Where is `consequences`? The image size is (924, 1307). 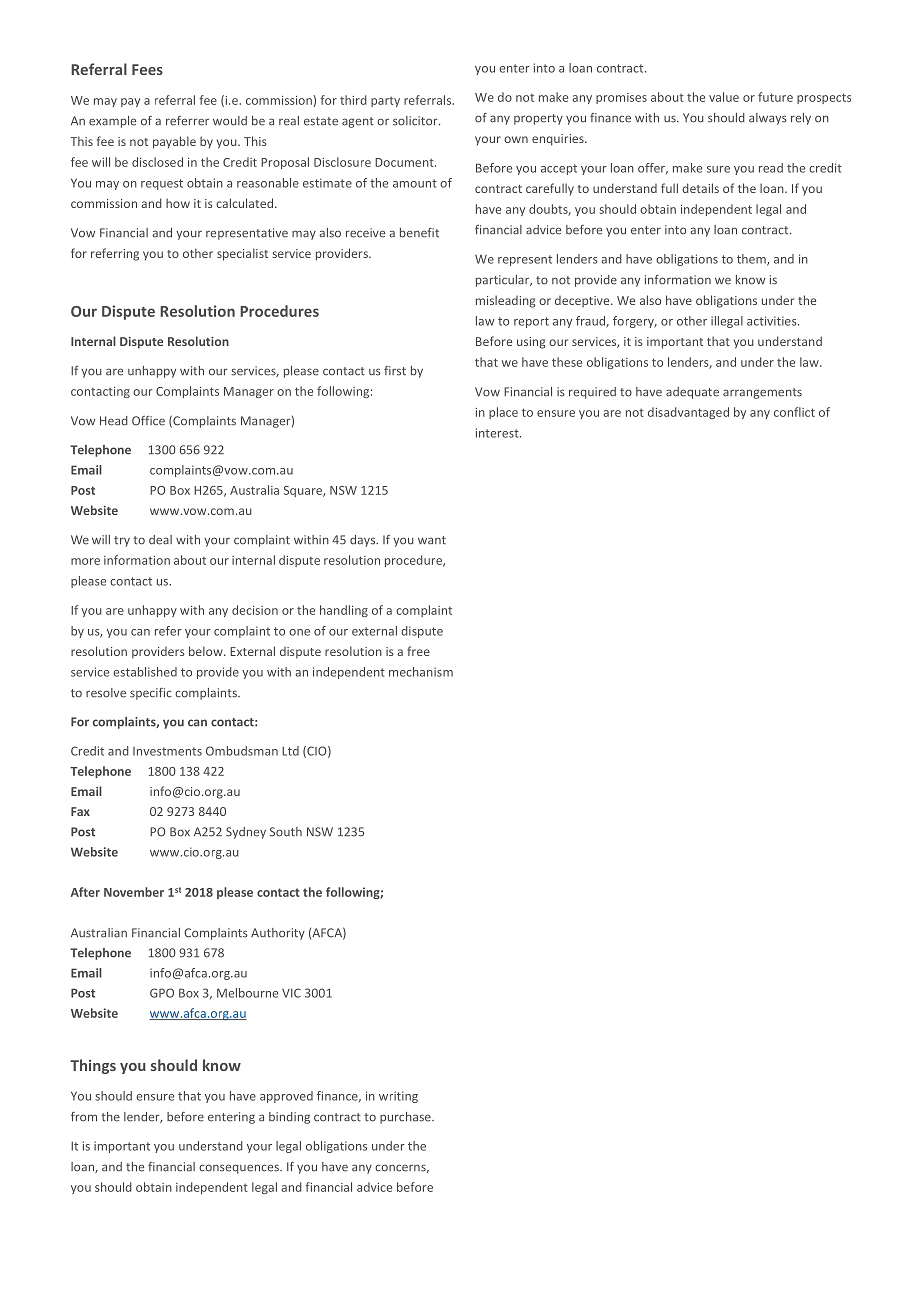 consequences is located at coordinates (240, 1169).
